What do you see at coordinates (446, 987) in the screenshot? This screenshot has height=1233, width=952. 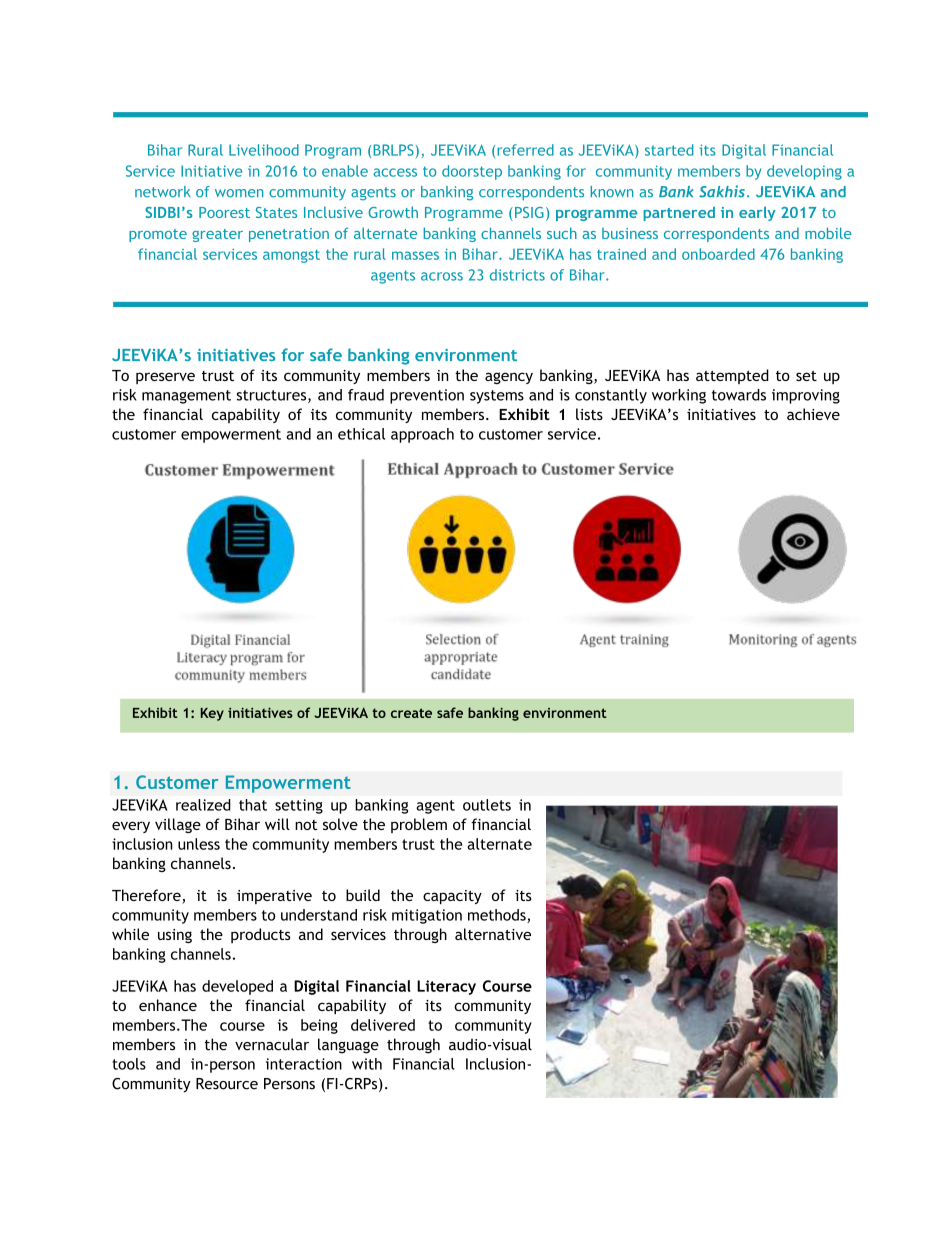 I see `Literacy` at bounding box center [446, 987].
